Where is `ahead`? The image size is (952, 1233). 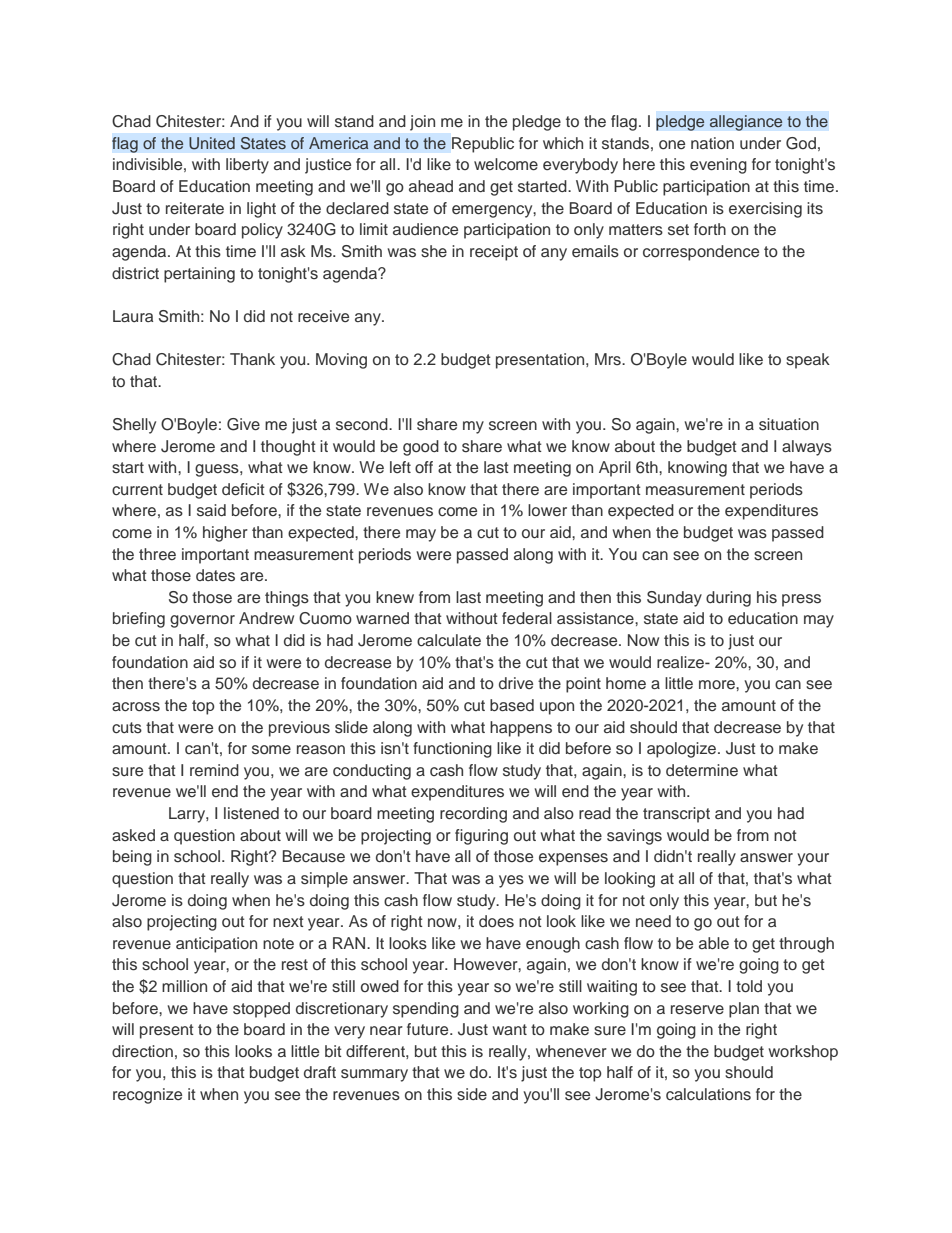 ahead is located at coordinates (431, 186).
